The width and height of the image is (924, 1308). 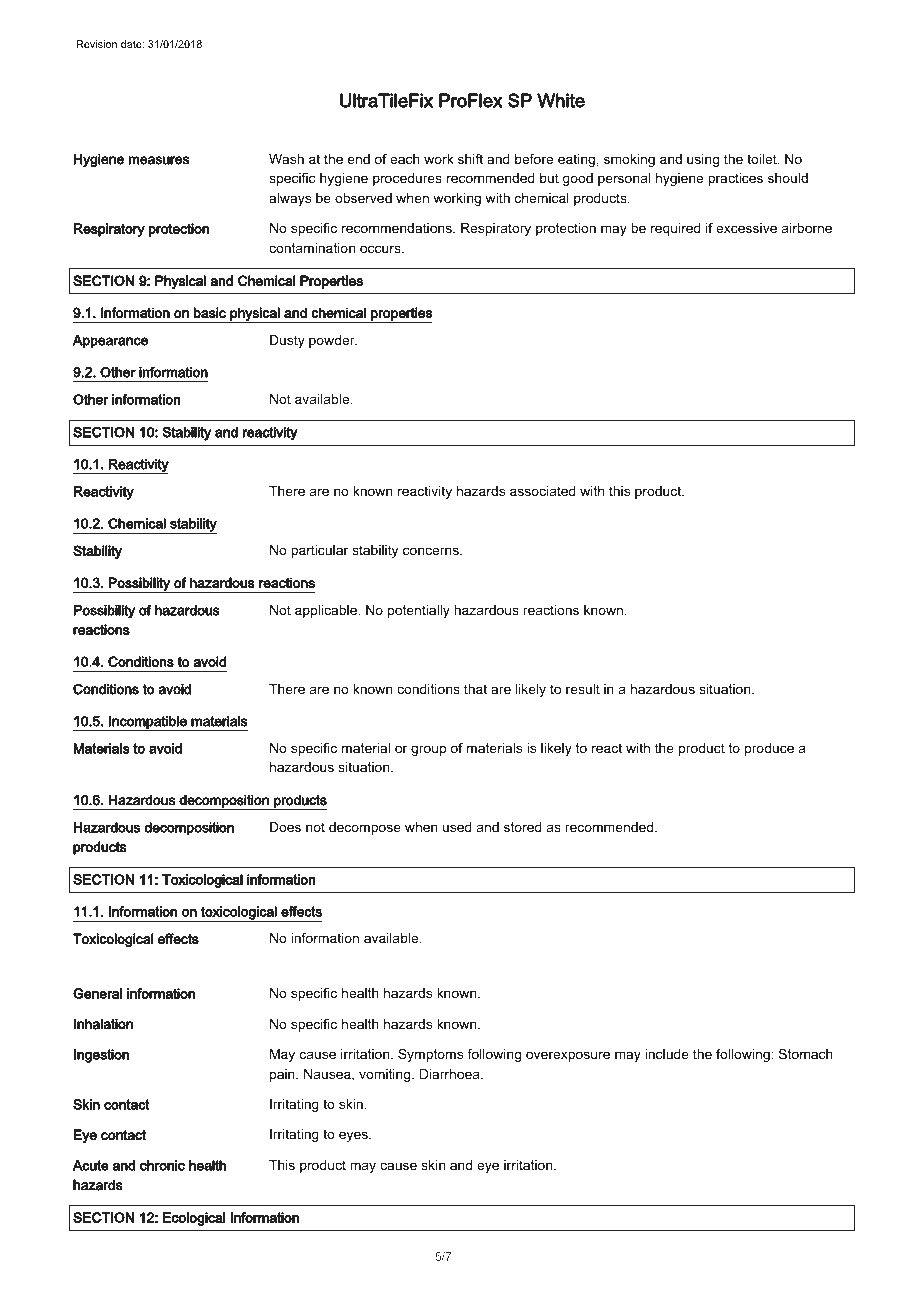 I want to click on potentially, so click(x=419, y=611).
